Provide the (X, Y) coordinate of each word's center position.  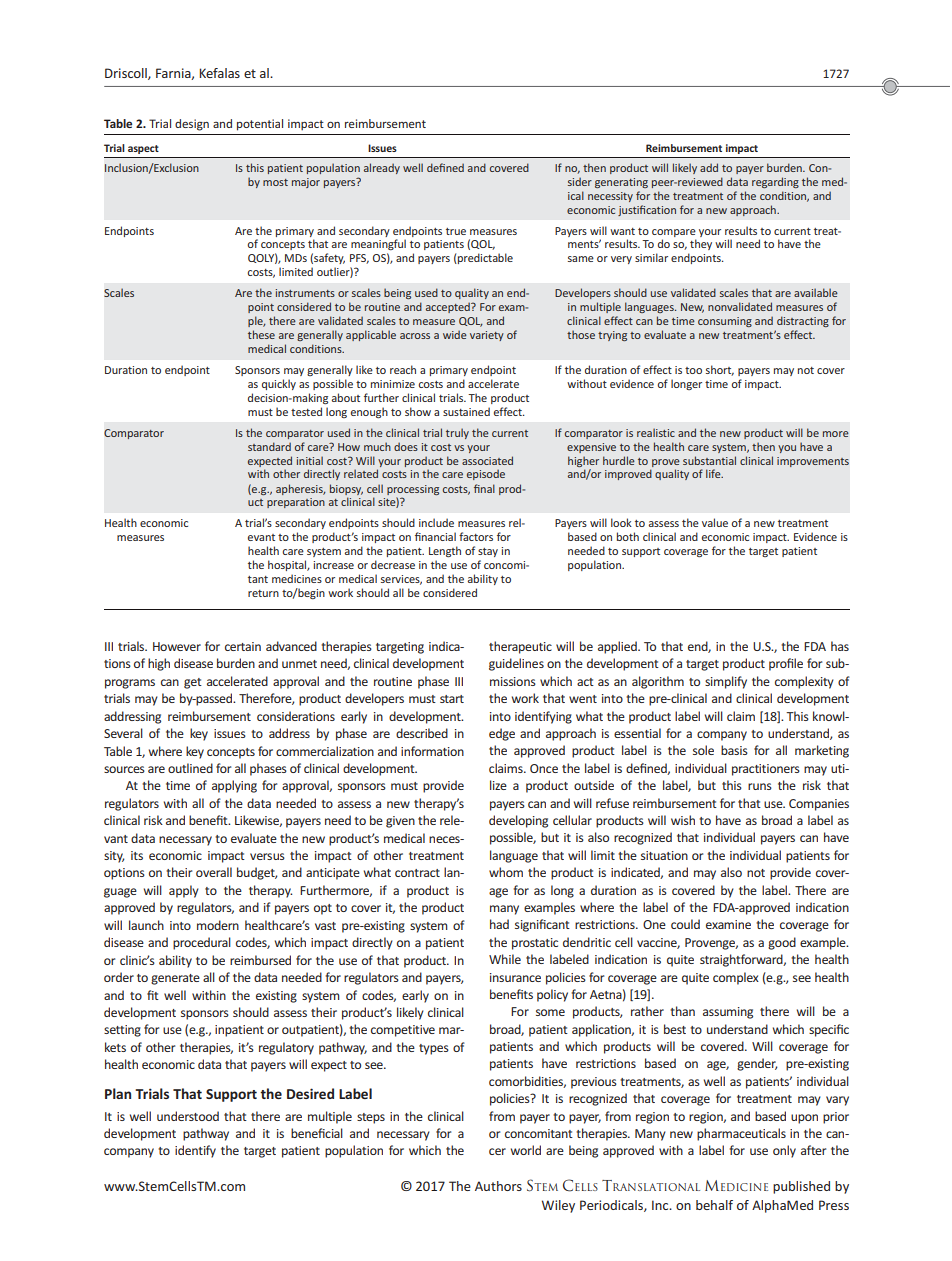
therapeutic (520, 647)
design (192, 125)
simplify (726, 682)
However (177, 646)
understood (188, 1116)
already (382, 168)
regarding (775, 182)
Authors (498, 1186)
